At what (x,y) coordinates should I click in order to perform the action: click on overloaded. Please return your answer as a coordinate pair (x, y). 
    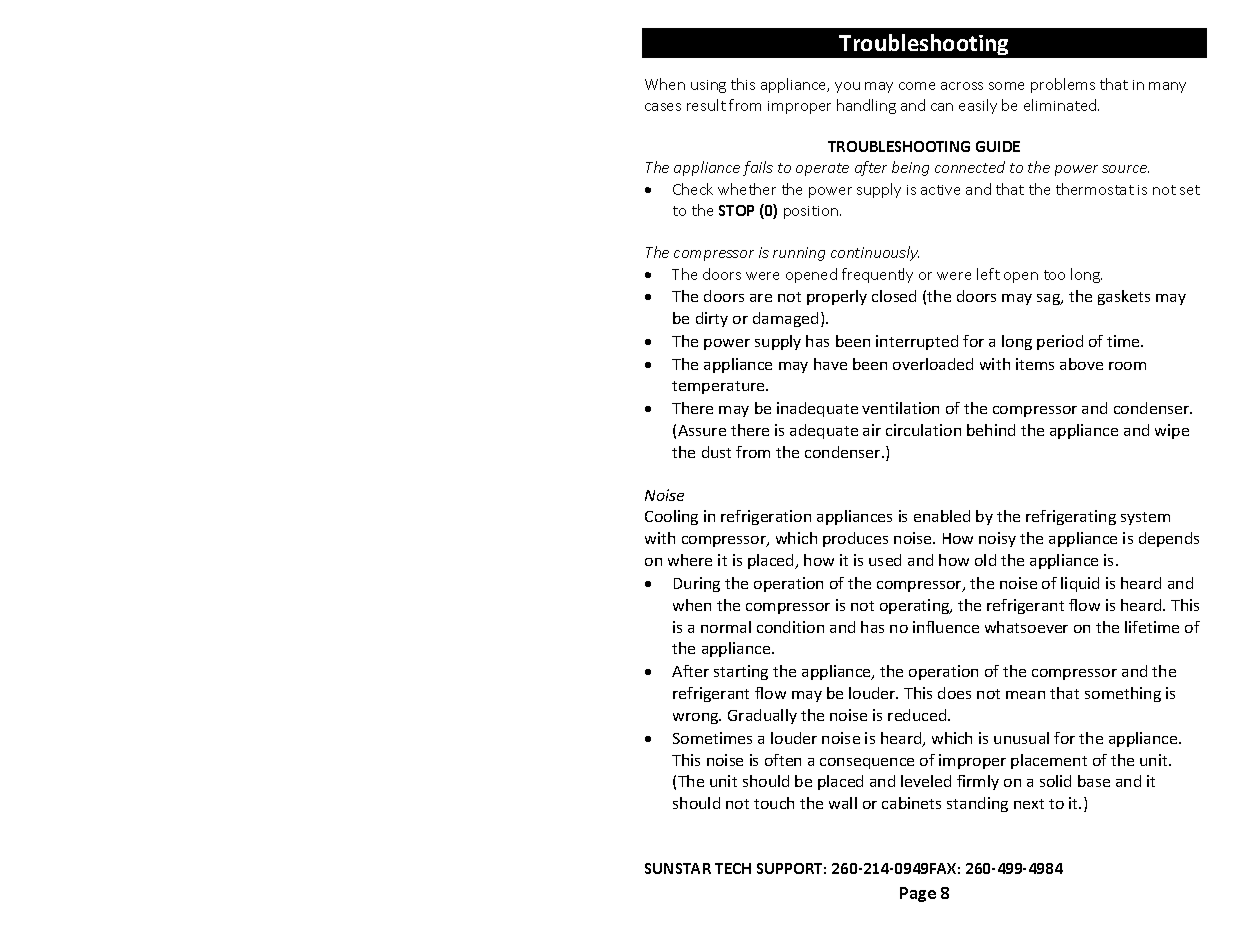
    Looking at the image, I should click on (933, 364).
